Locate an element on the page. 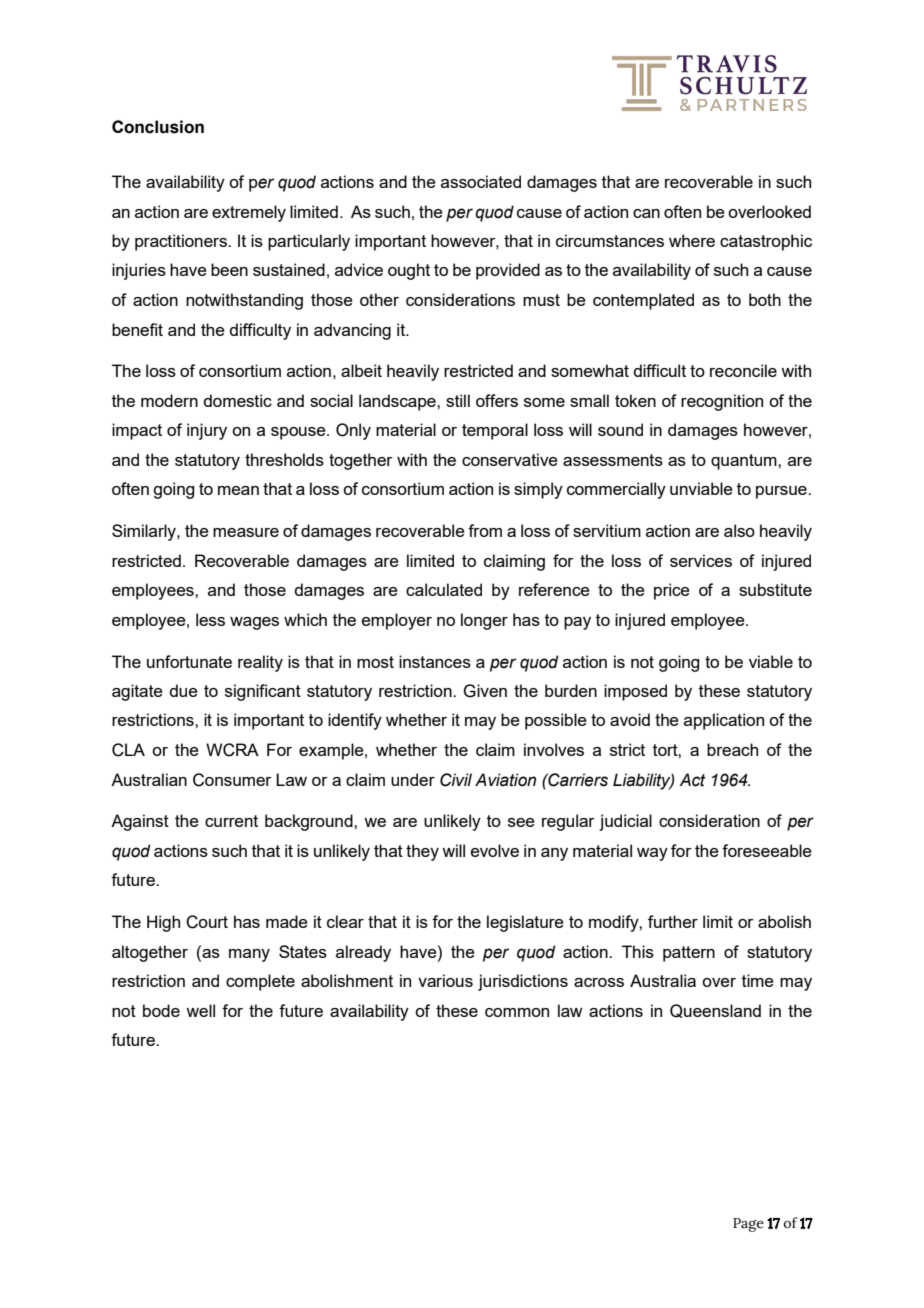 This image has width=924, height=1308. Civil is located at coordinates (456, 780).
